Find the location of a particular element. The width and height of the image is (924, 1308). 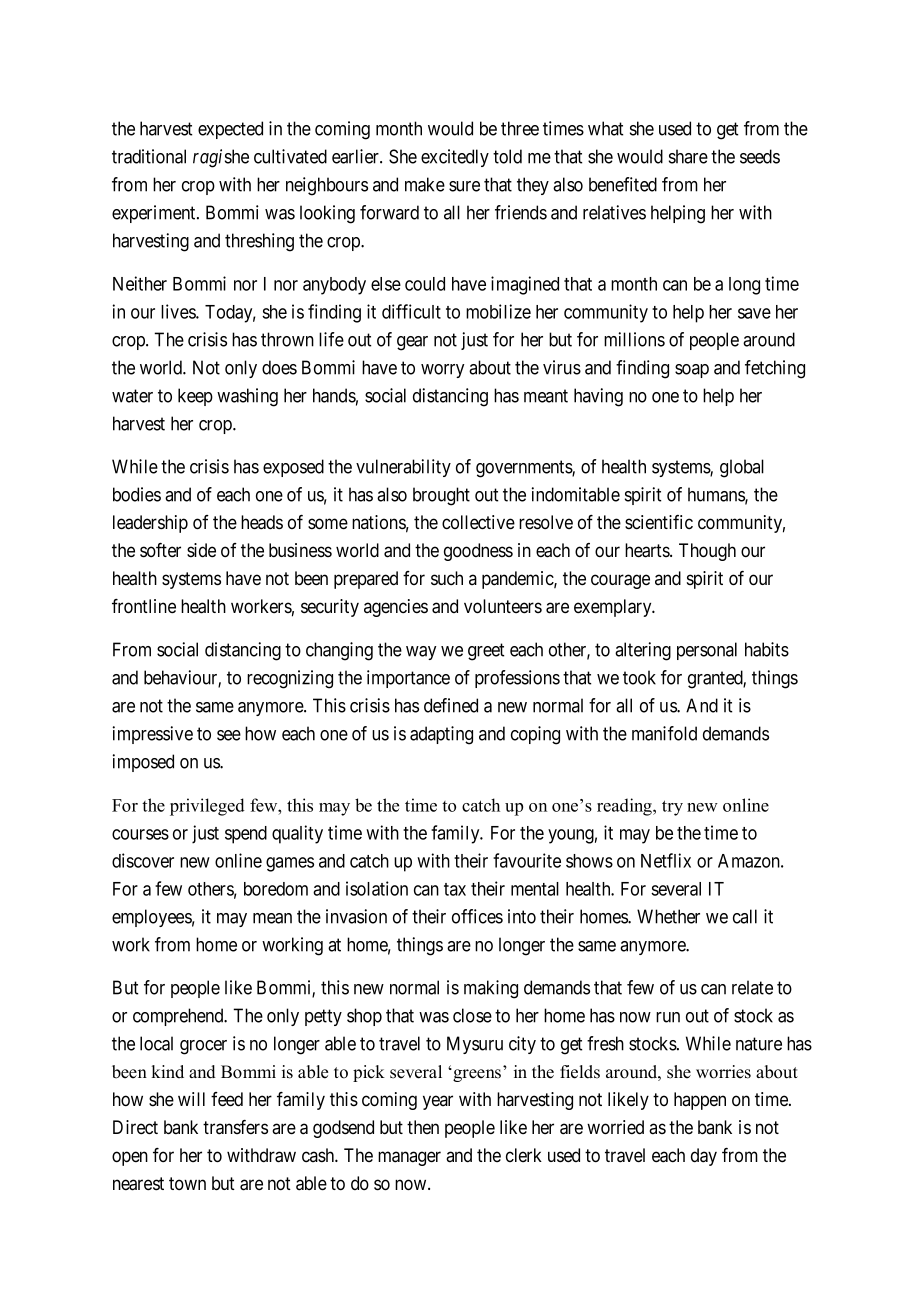

expected is located at coordinates (230, 130).
